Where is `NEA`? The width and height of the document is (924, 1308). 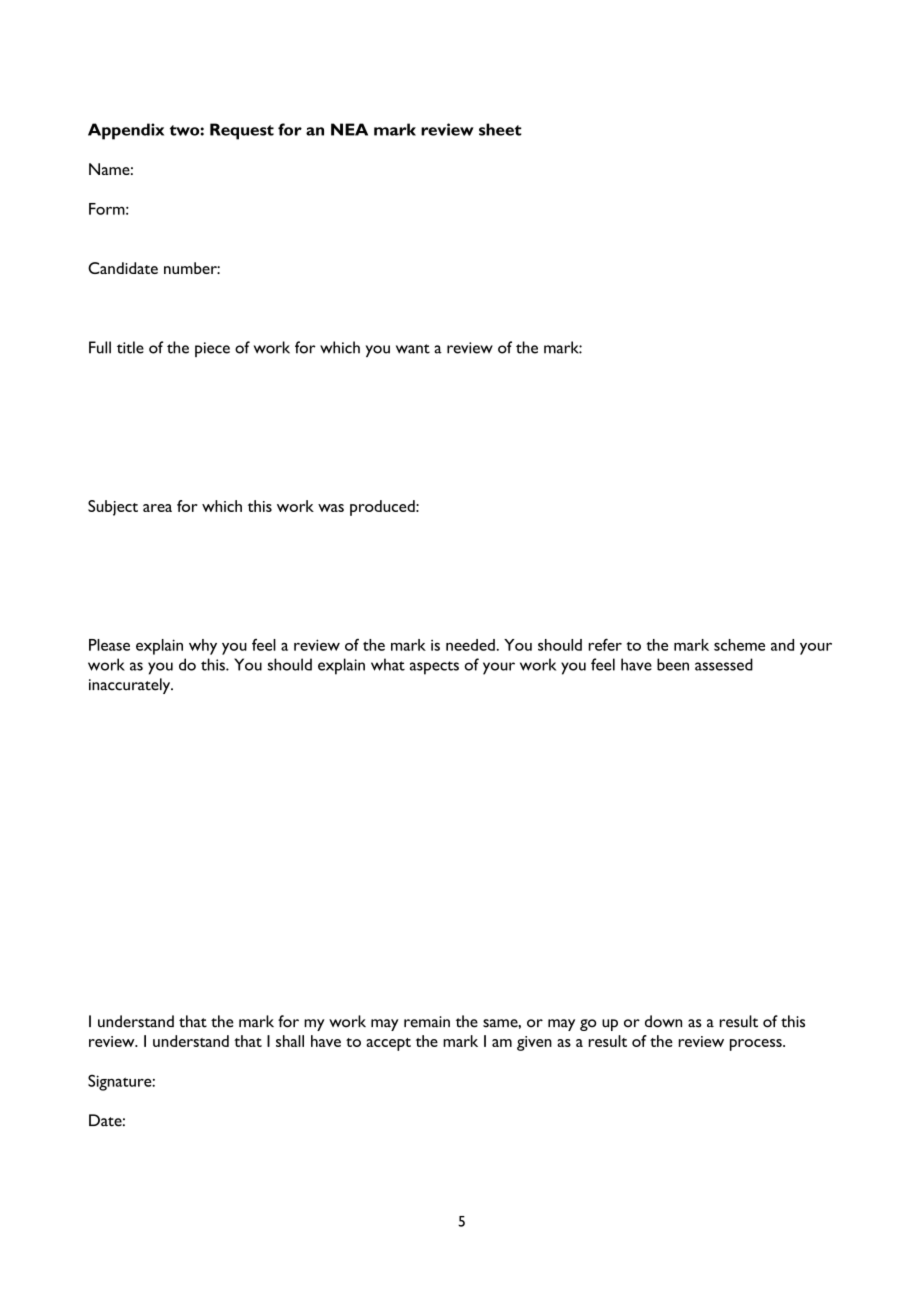 NEA is located at coordinates (349, 129).
